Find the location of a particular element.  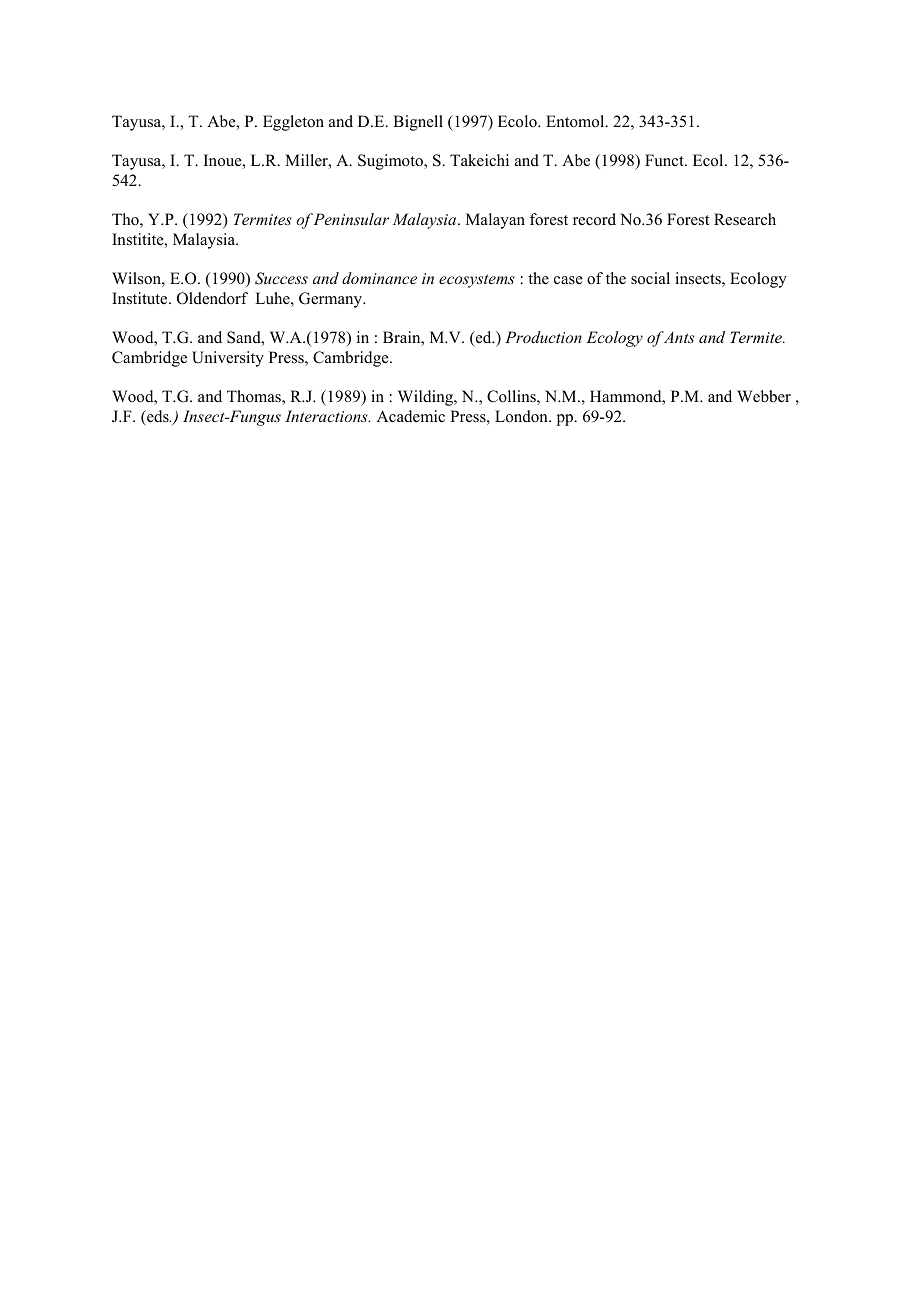

Peninsular is located at coordinates (351, 219).
